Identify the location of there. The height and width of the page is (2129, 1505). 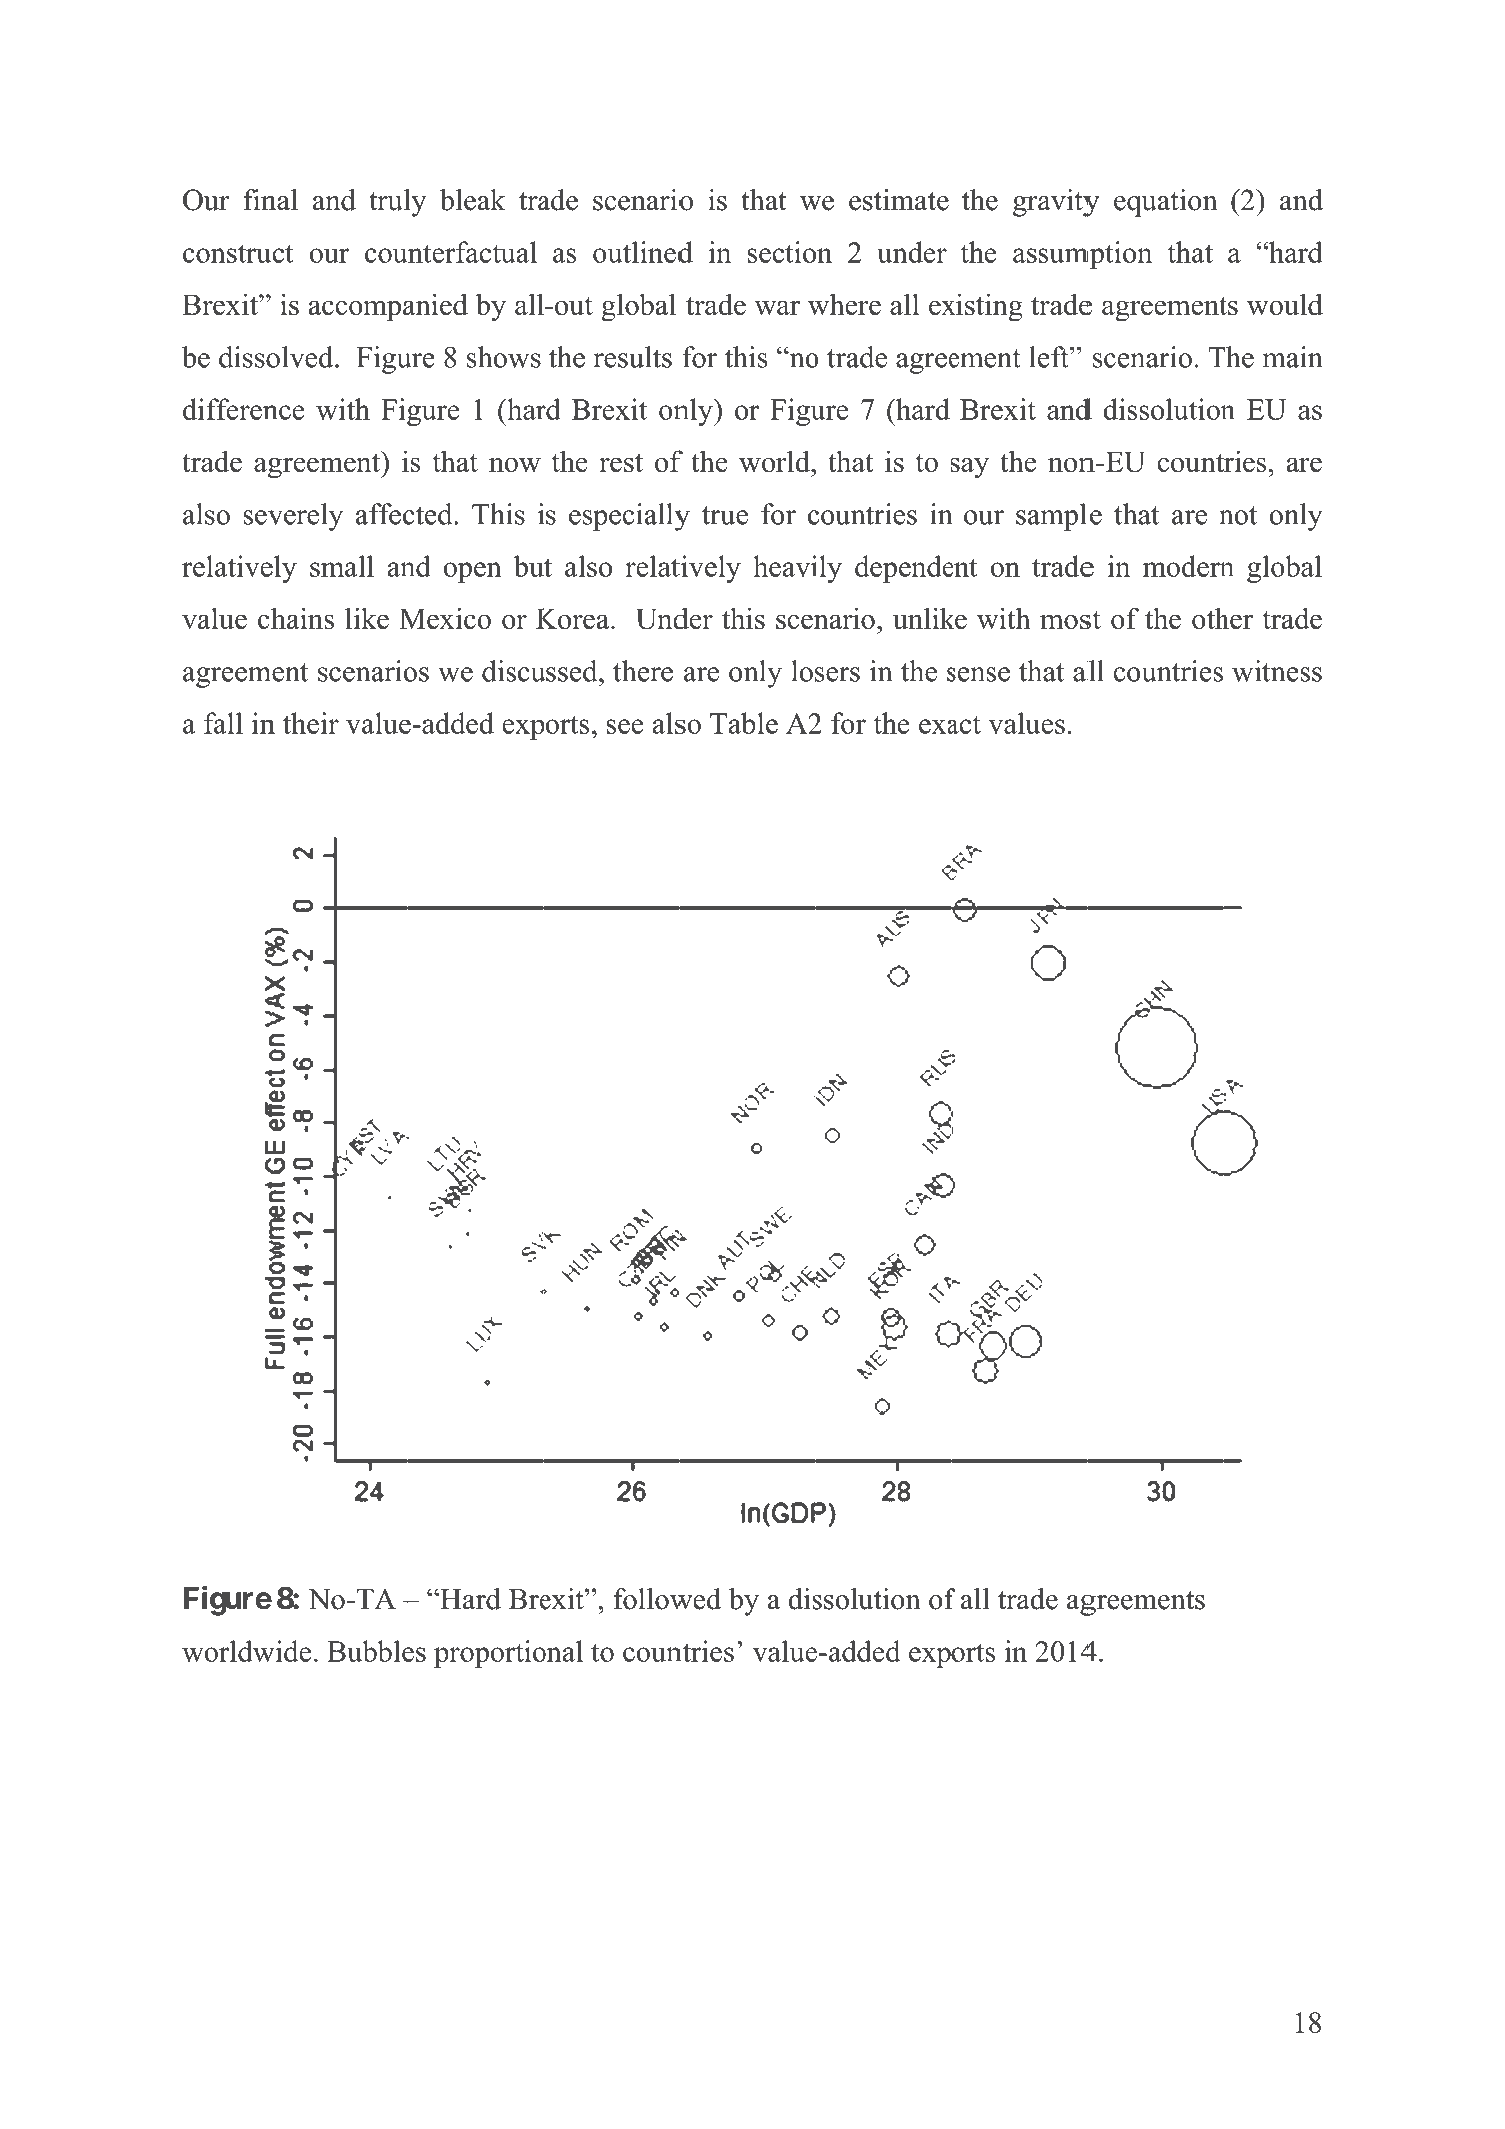
(643, 671).
